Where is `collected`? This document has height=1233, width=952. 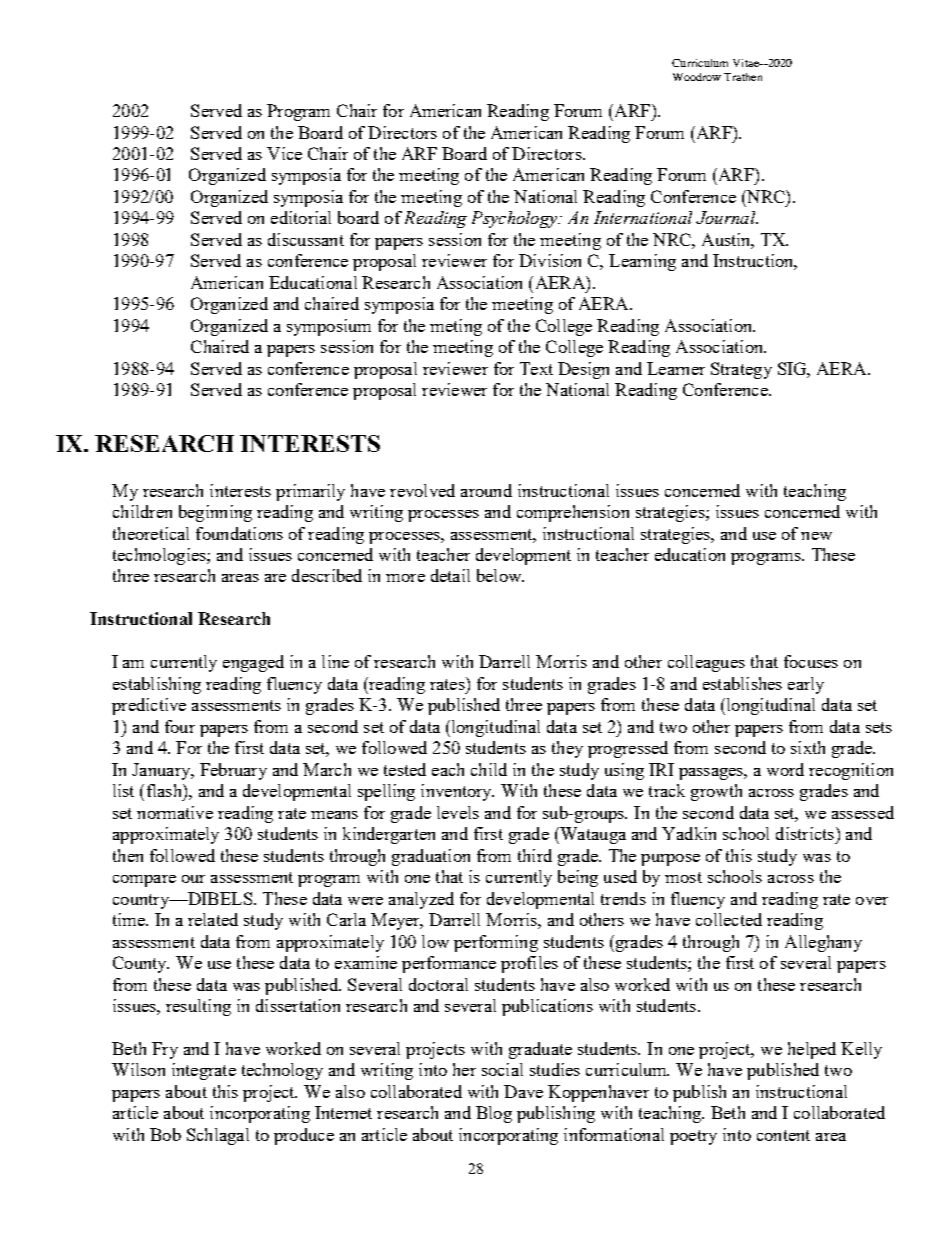
collected is located at coordinates (729, 919).
